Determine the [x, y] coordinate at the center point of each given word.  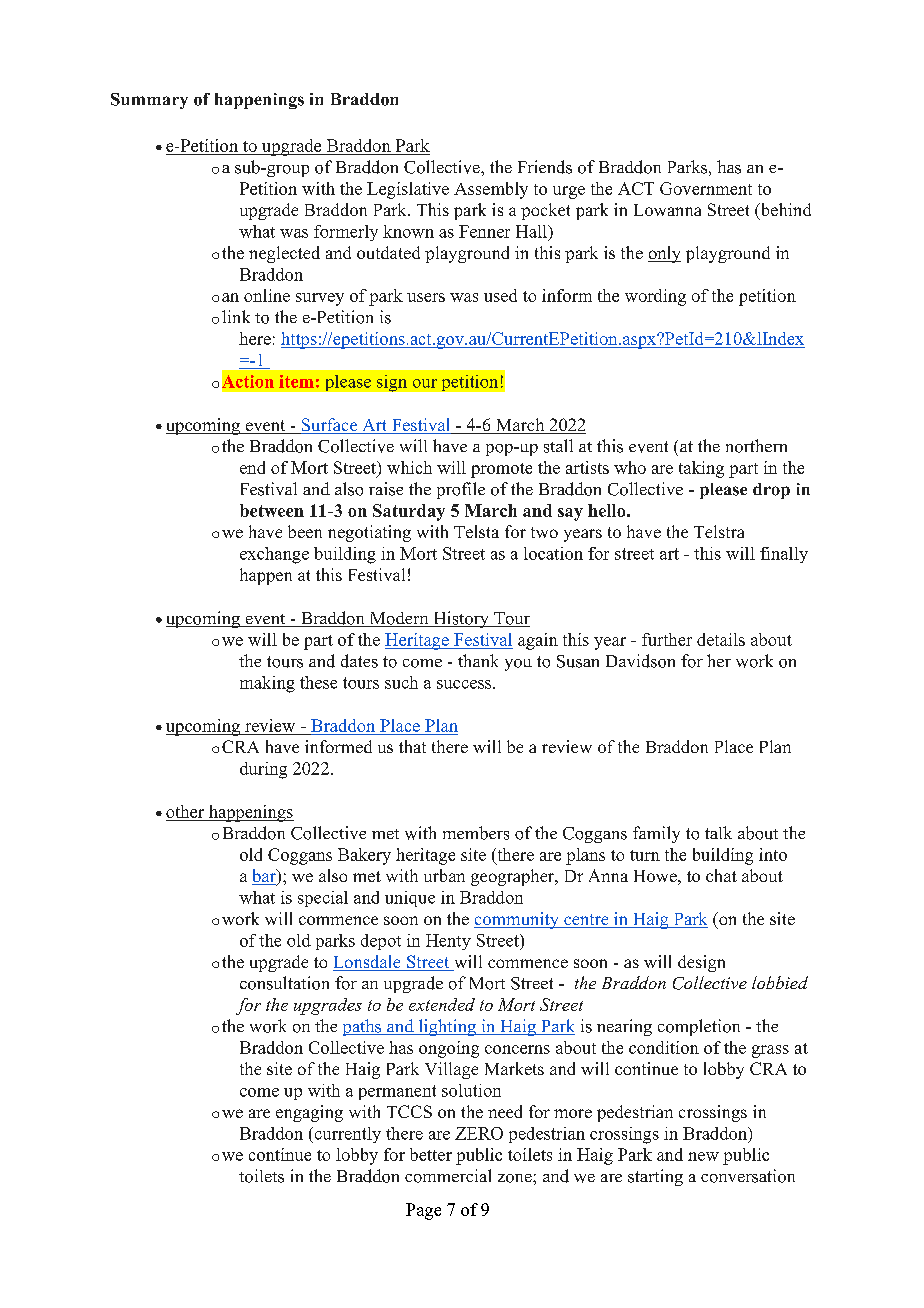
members [476, 833]
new [703, 1156]
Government [706, 188]
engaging [309, 1113]
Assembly [491, 190]
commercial [448, 1176]
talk [718, 832]
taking [701, 469]
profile [461, 490]
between [272, 510]
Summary [149, 101]
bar [265, 877]
